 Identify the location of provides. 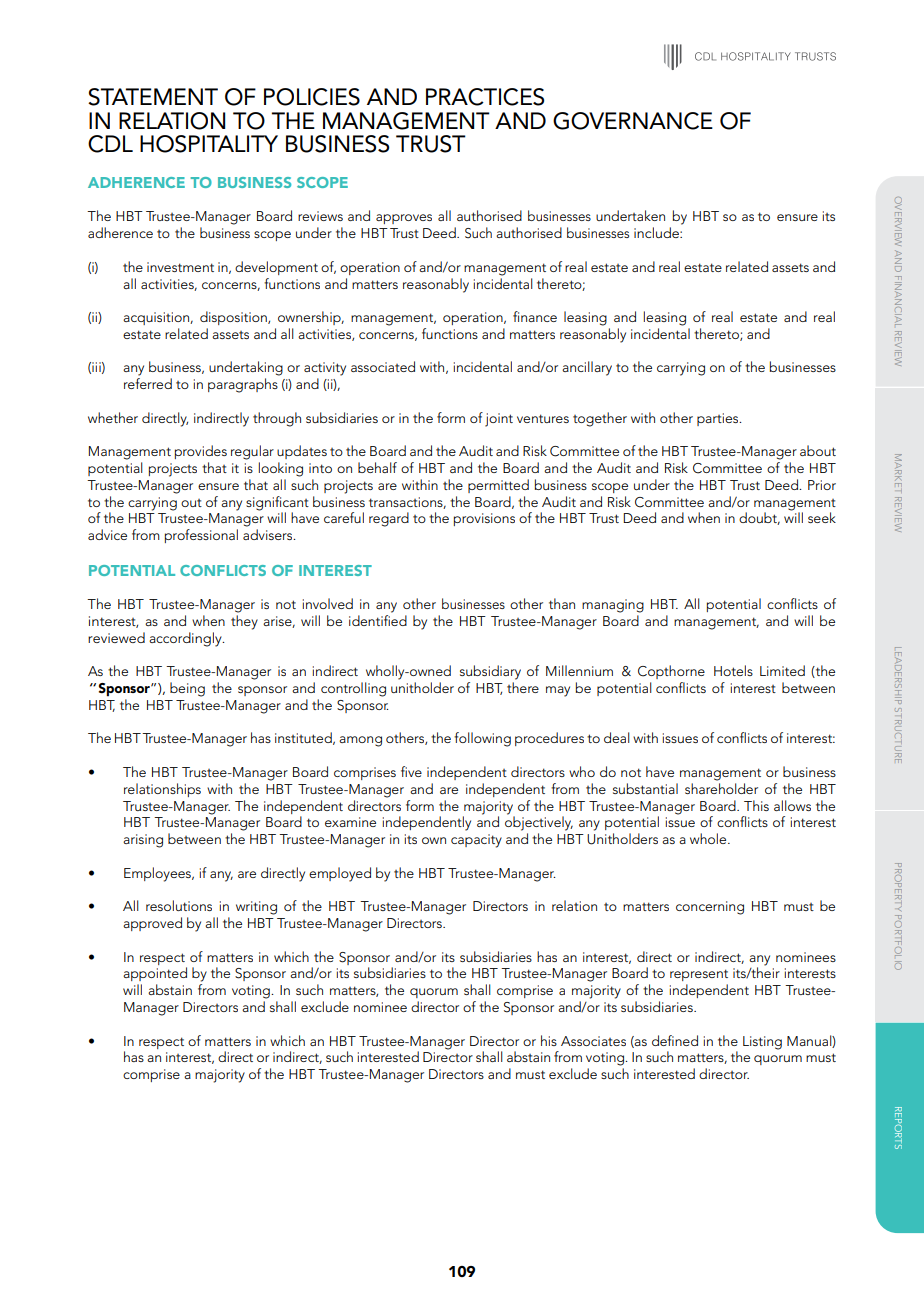
(201, 452).
